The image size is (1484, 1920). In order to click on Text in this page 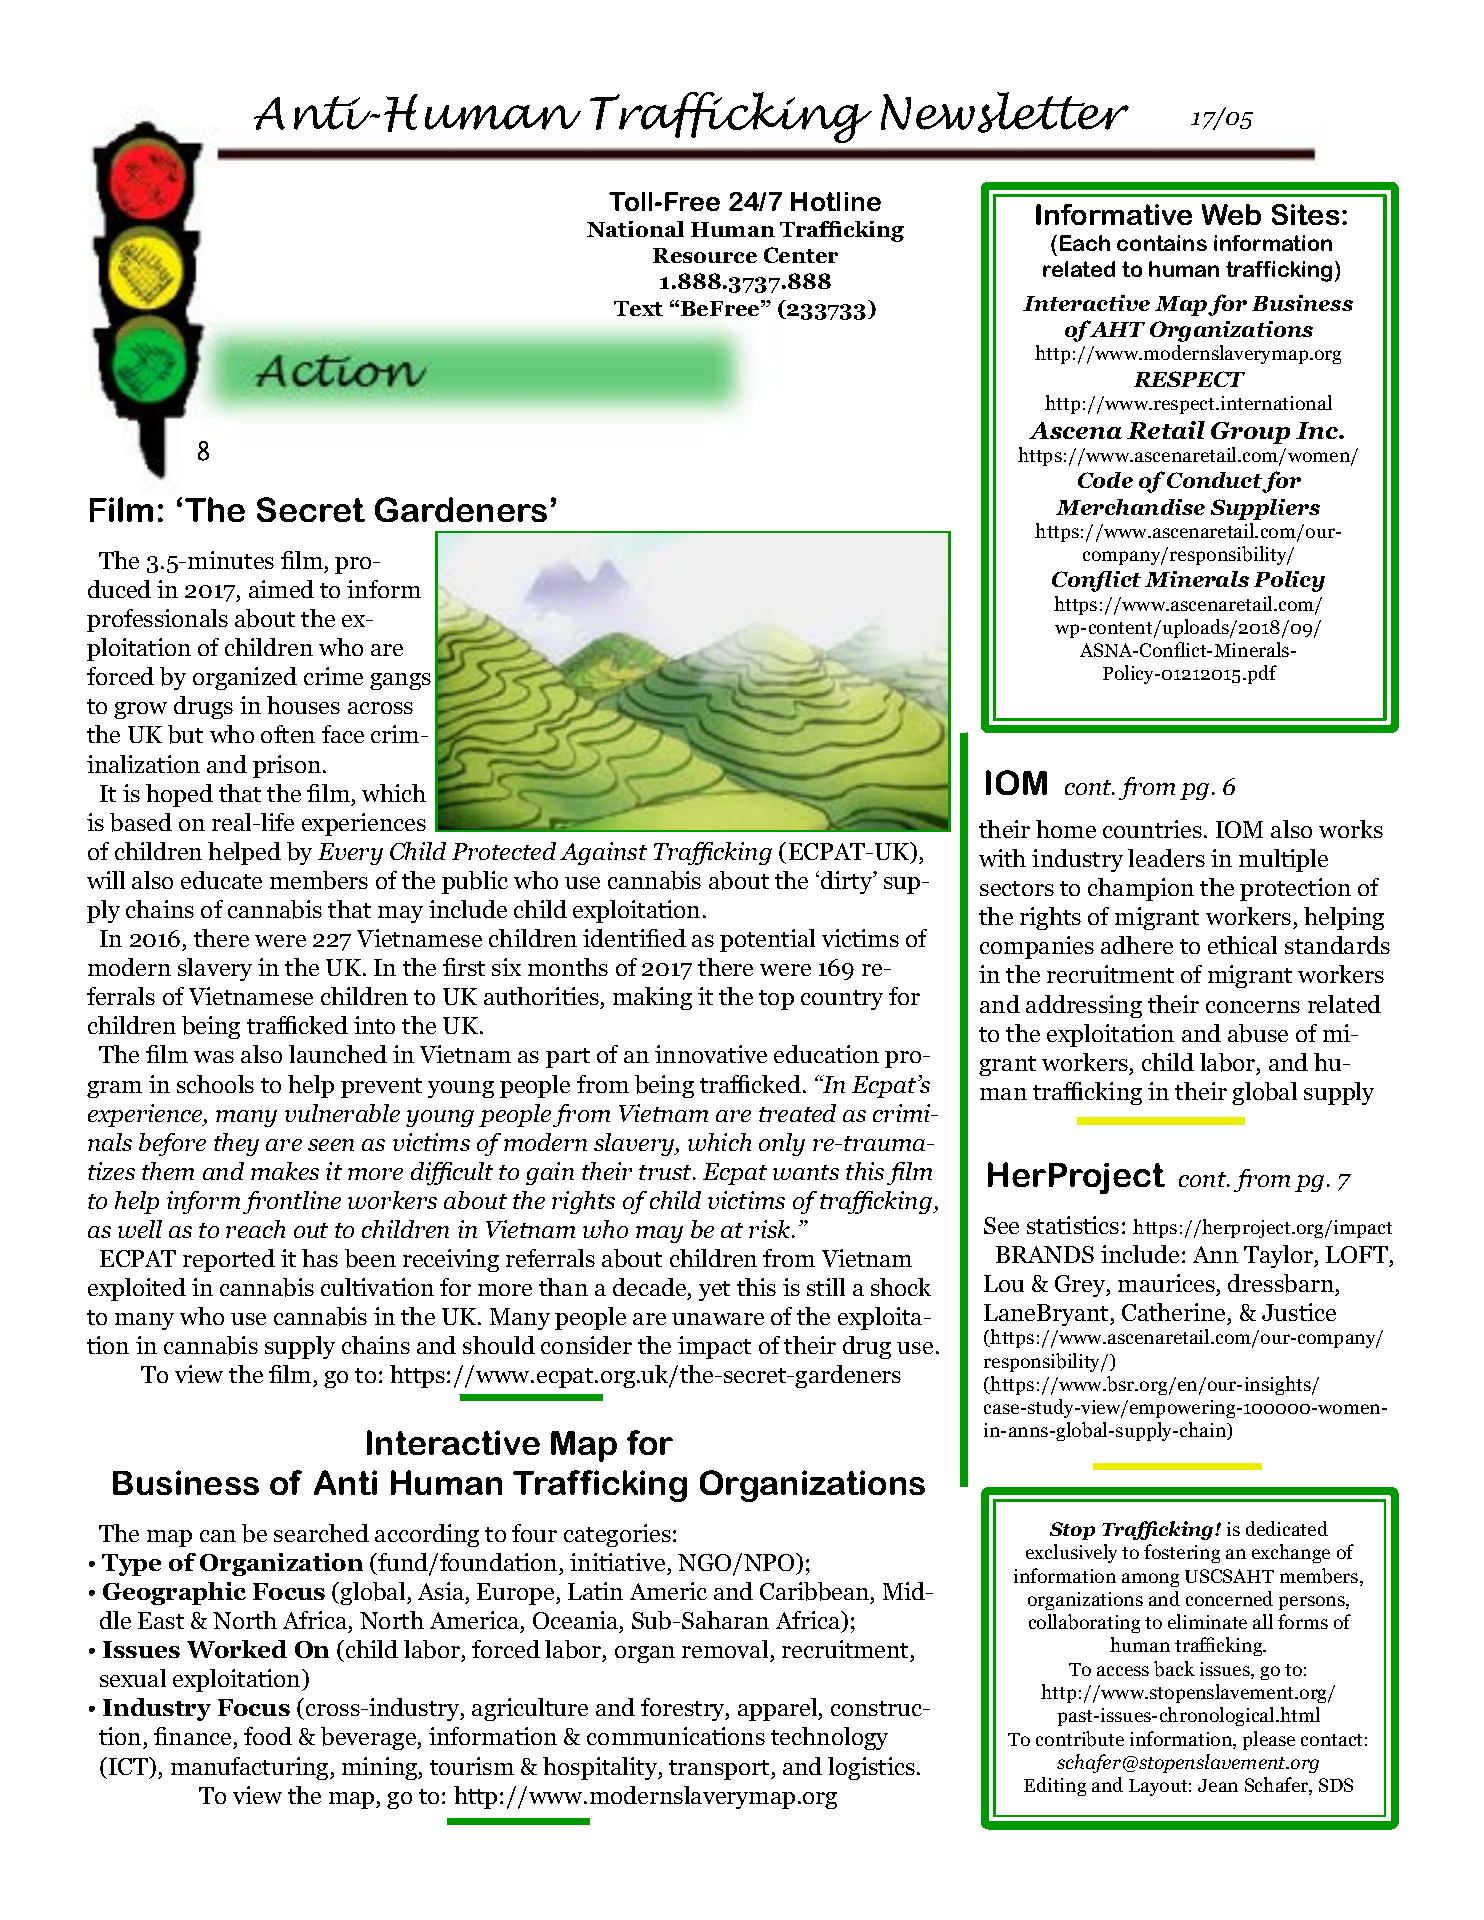, I will do `click(638, 308)`.
